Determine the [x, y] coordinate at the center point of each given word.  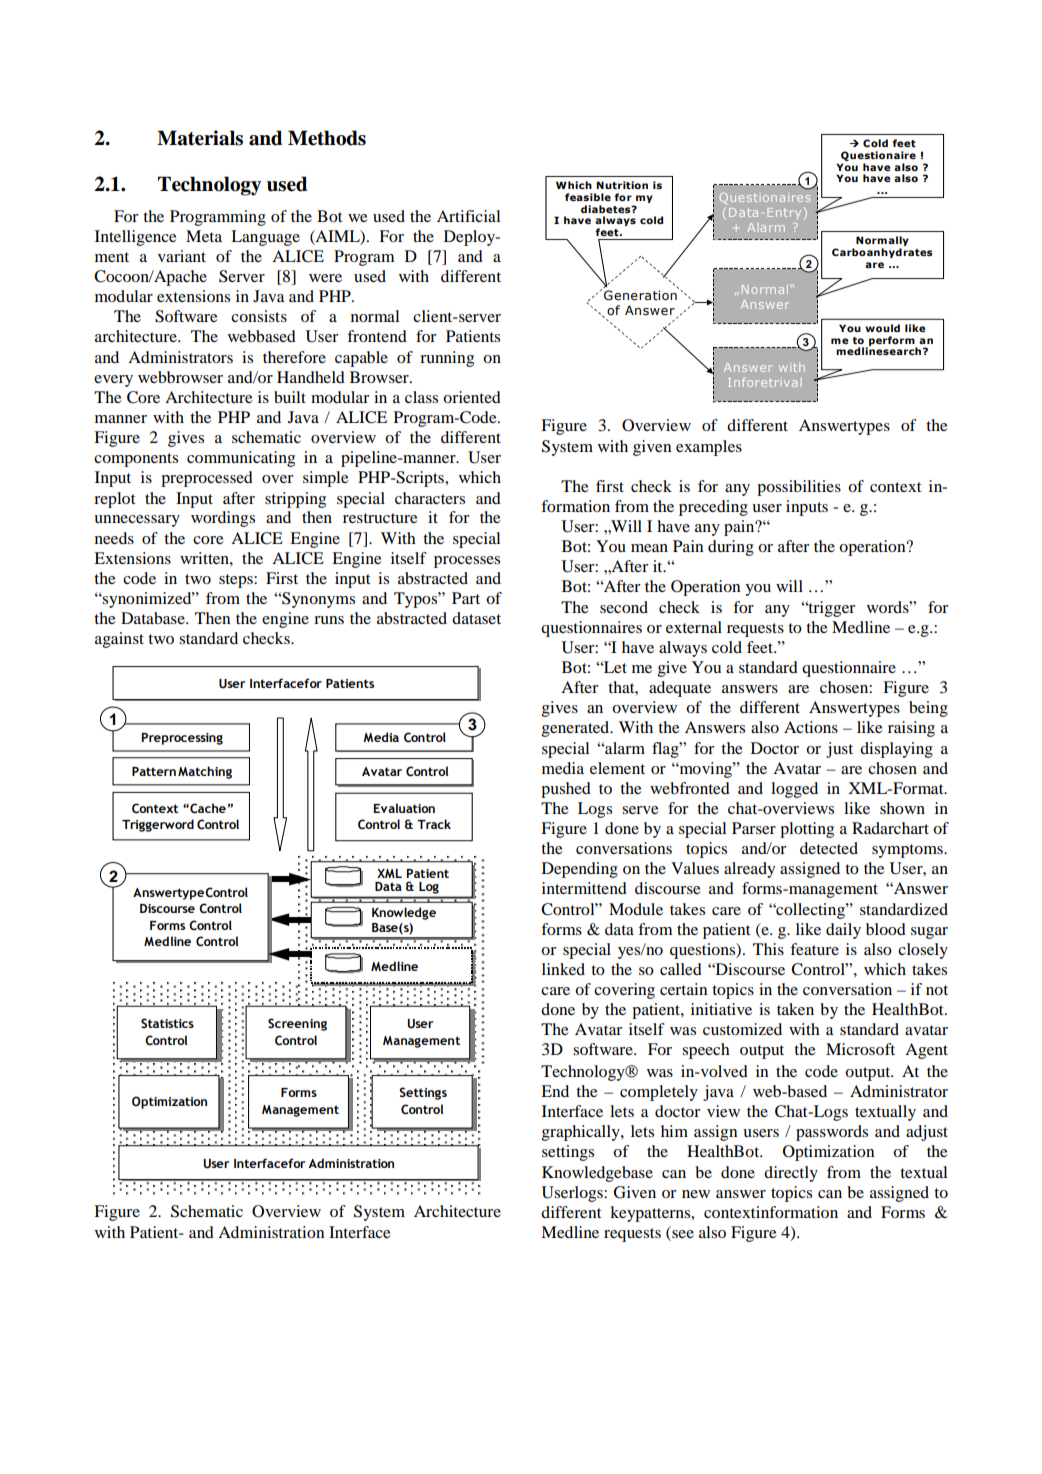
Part [466, 598]
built [290, 397]
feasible [588, 197]
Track [434, 824]
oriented [472, 397]
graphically [582, 1133]
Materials [200, 138]
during [731, 548]
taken [795, 1009]
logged [794, 790]
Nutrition [622, 185]
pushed [566, 790]
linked [563, 969]
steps [237, 581]
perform [892, 342]
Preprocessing [182, 739]
